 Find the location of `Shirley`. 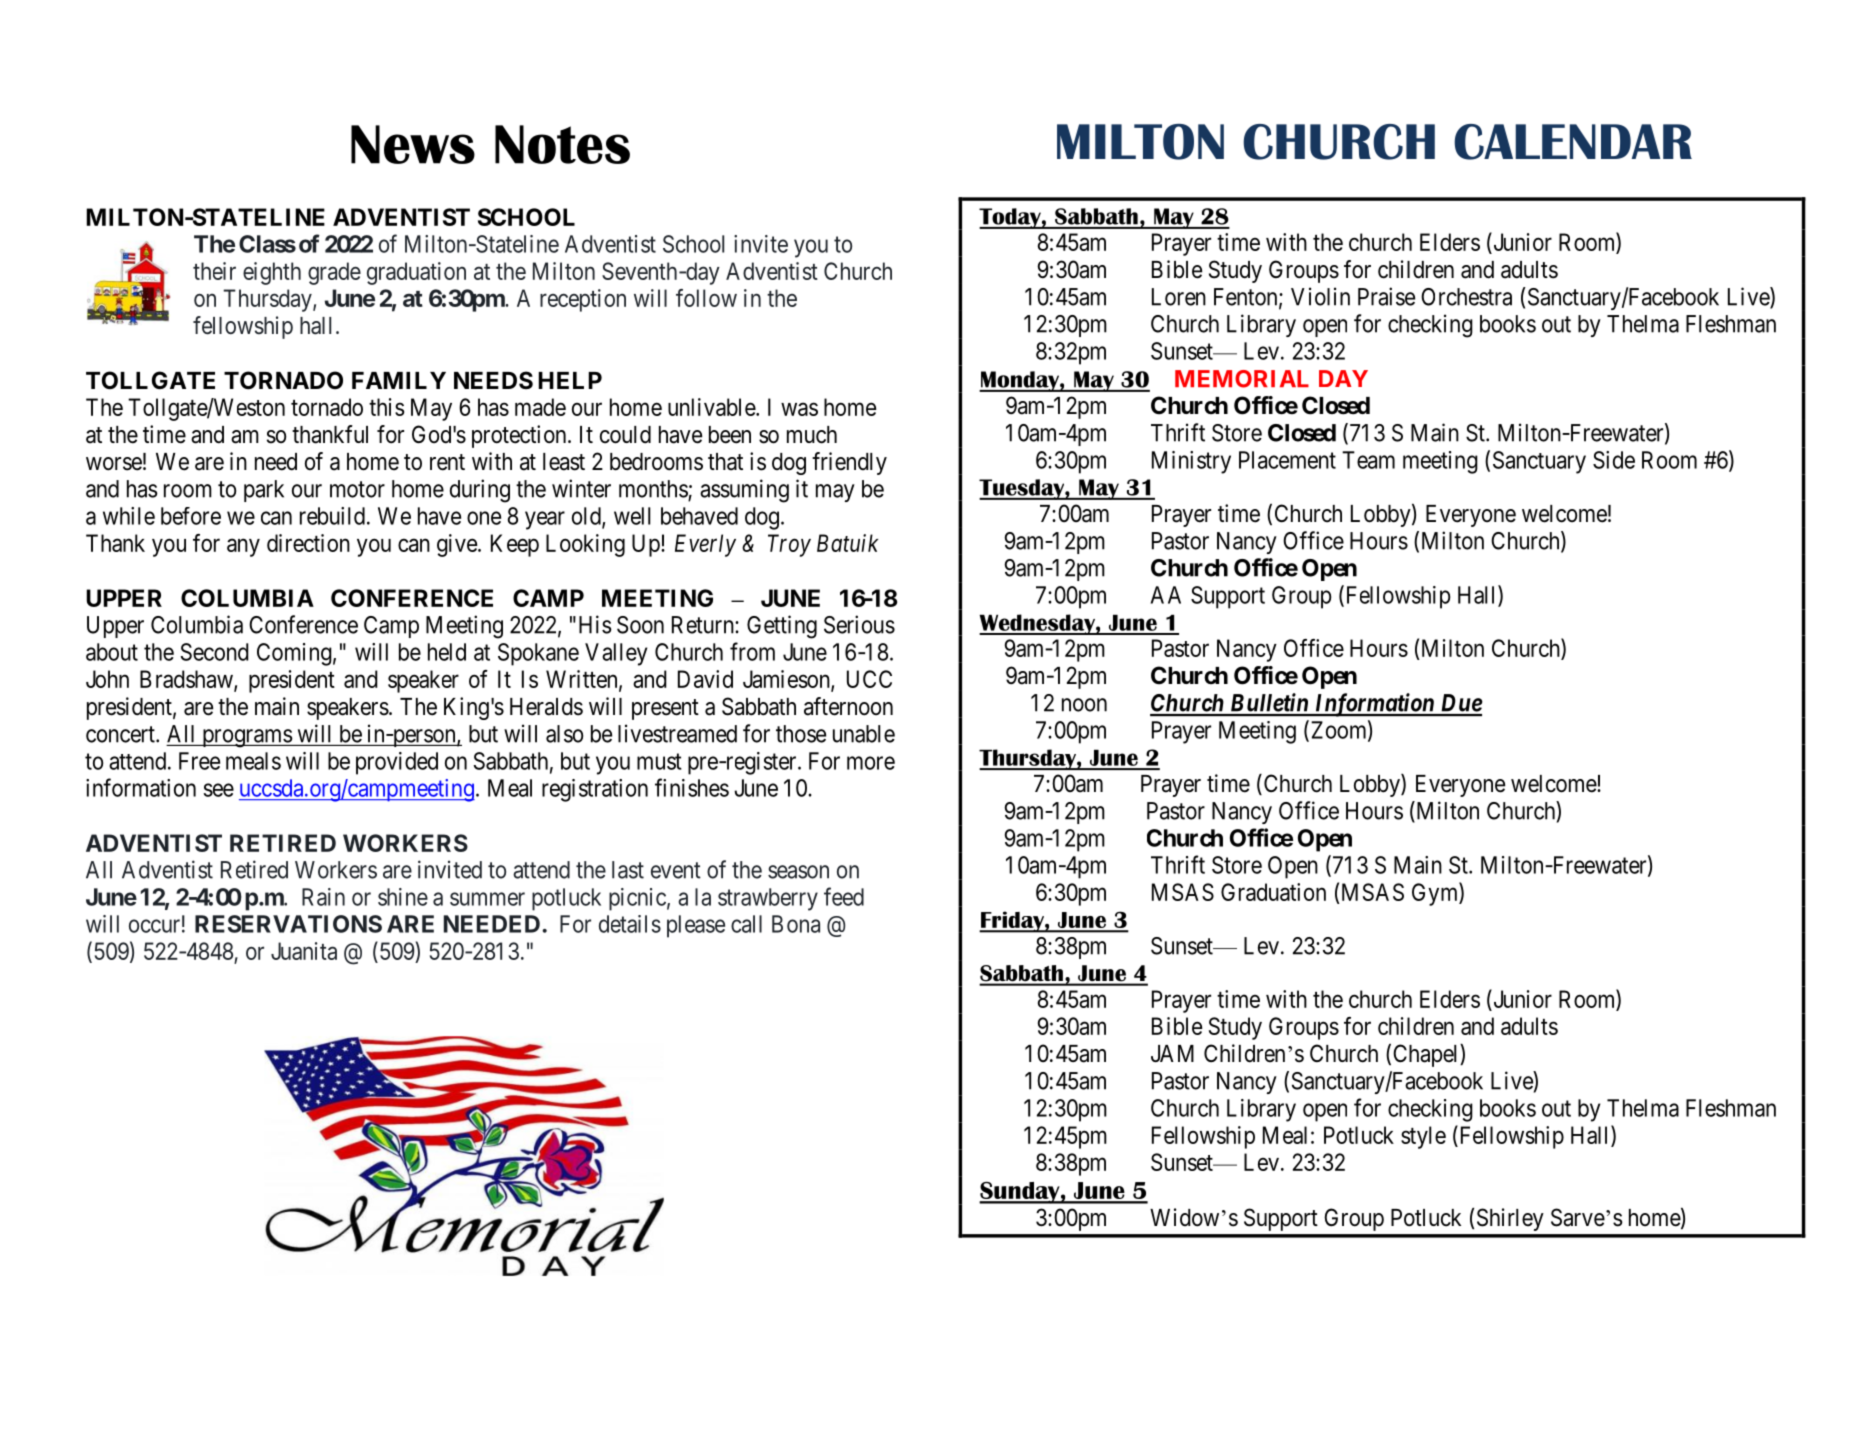

Shirley is located at coordinates (1510, 1219).
